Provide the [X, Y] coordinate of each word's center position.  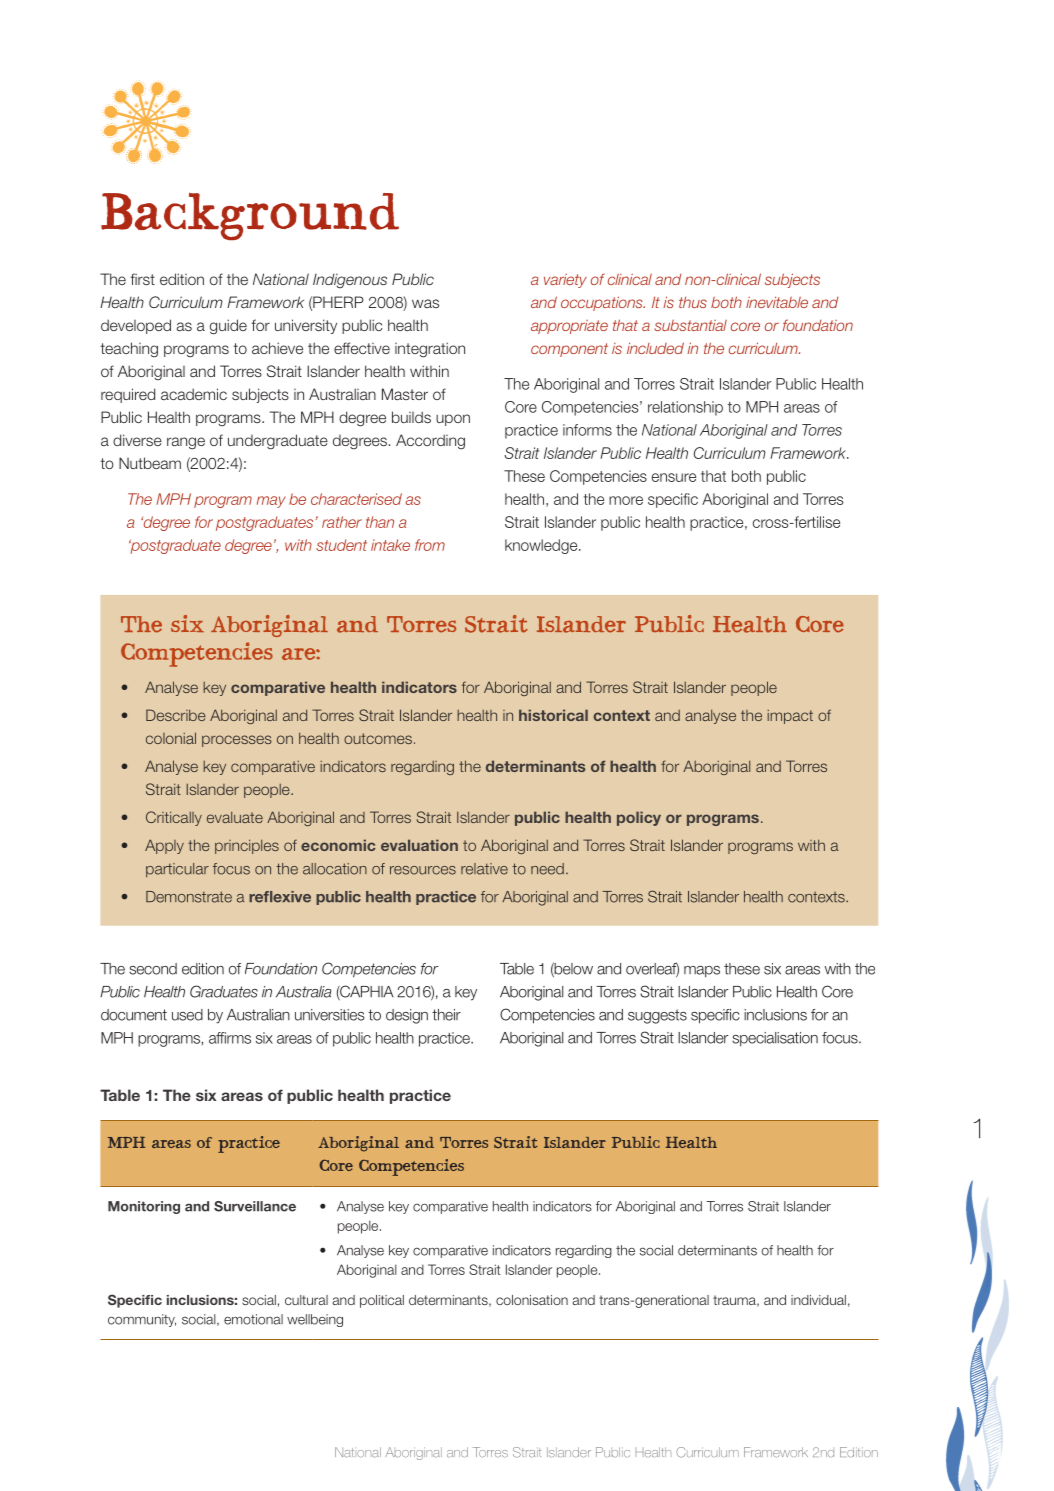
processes [237, 741]
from [430, 545]
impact [790, 717]
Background [250, 216]
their [446, 1015]
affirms [230, 1038]
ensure [674, 477]
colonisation [532, 1300]
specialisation [775, 1039]
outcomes [378, 738]
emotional [253, 1319]
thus [693, 302]
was [425, 303]
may [271, 502]
